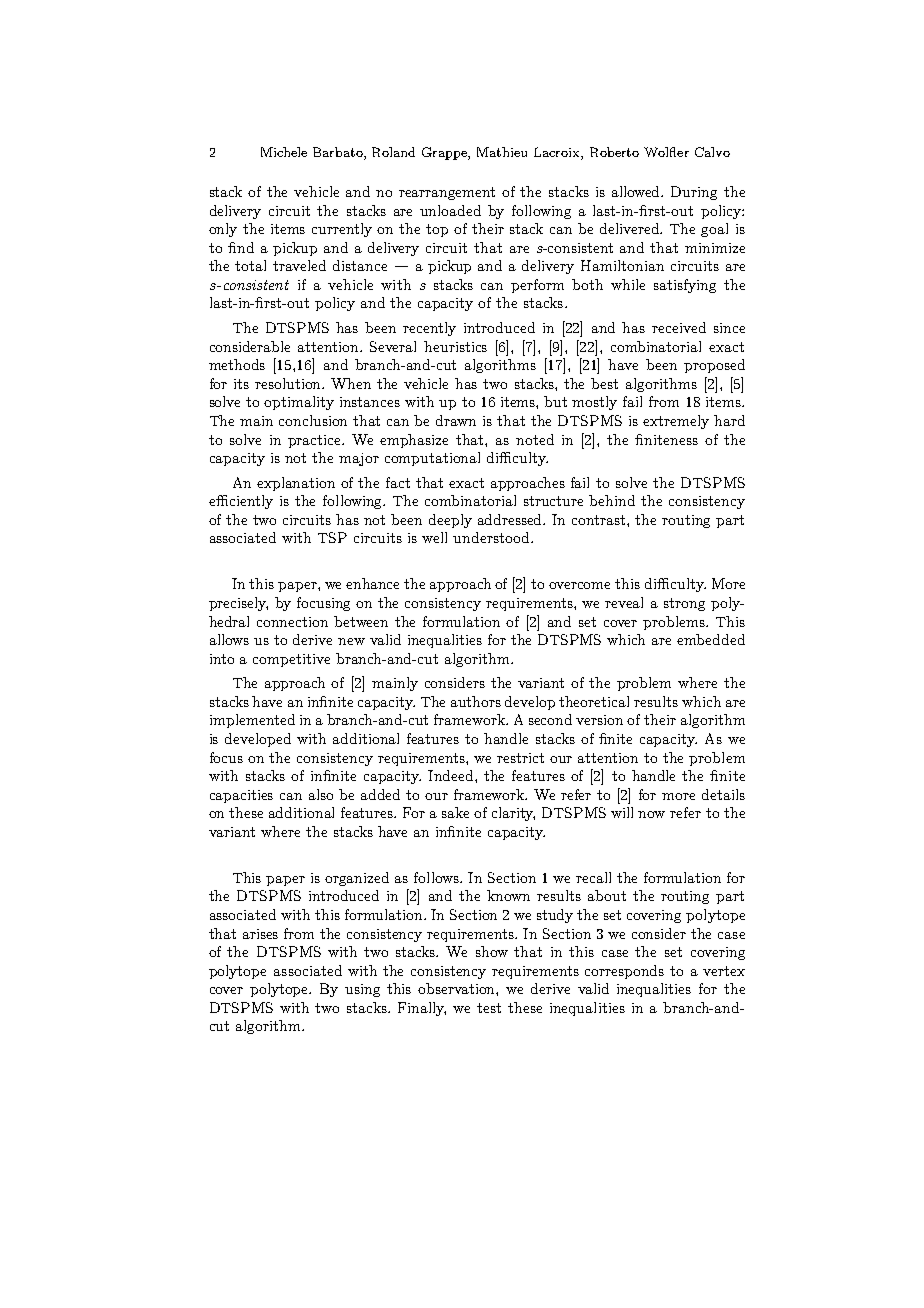 The height and width of the document is (1308, 924). Describe the element at coordinates (489, 1008) in the document. I see `test` at that location.
